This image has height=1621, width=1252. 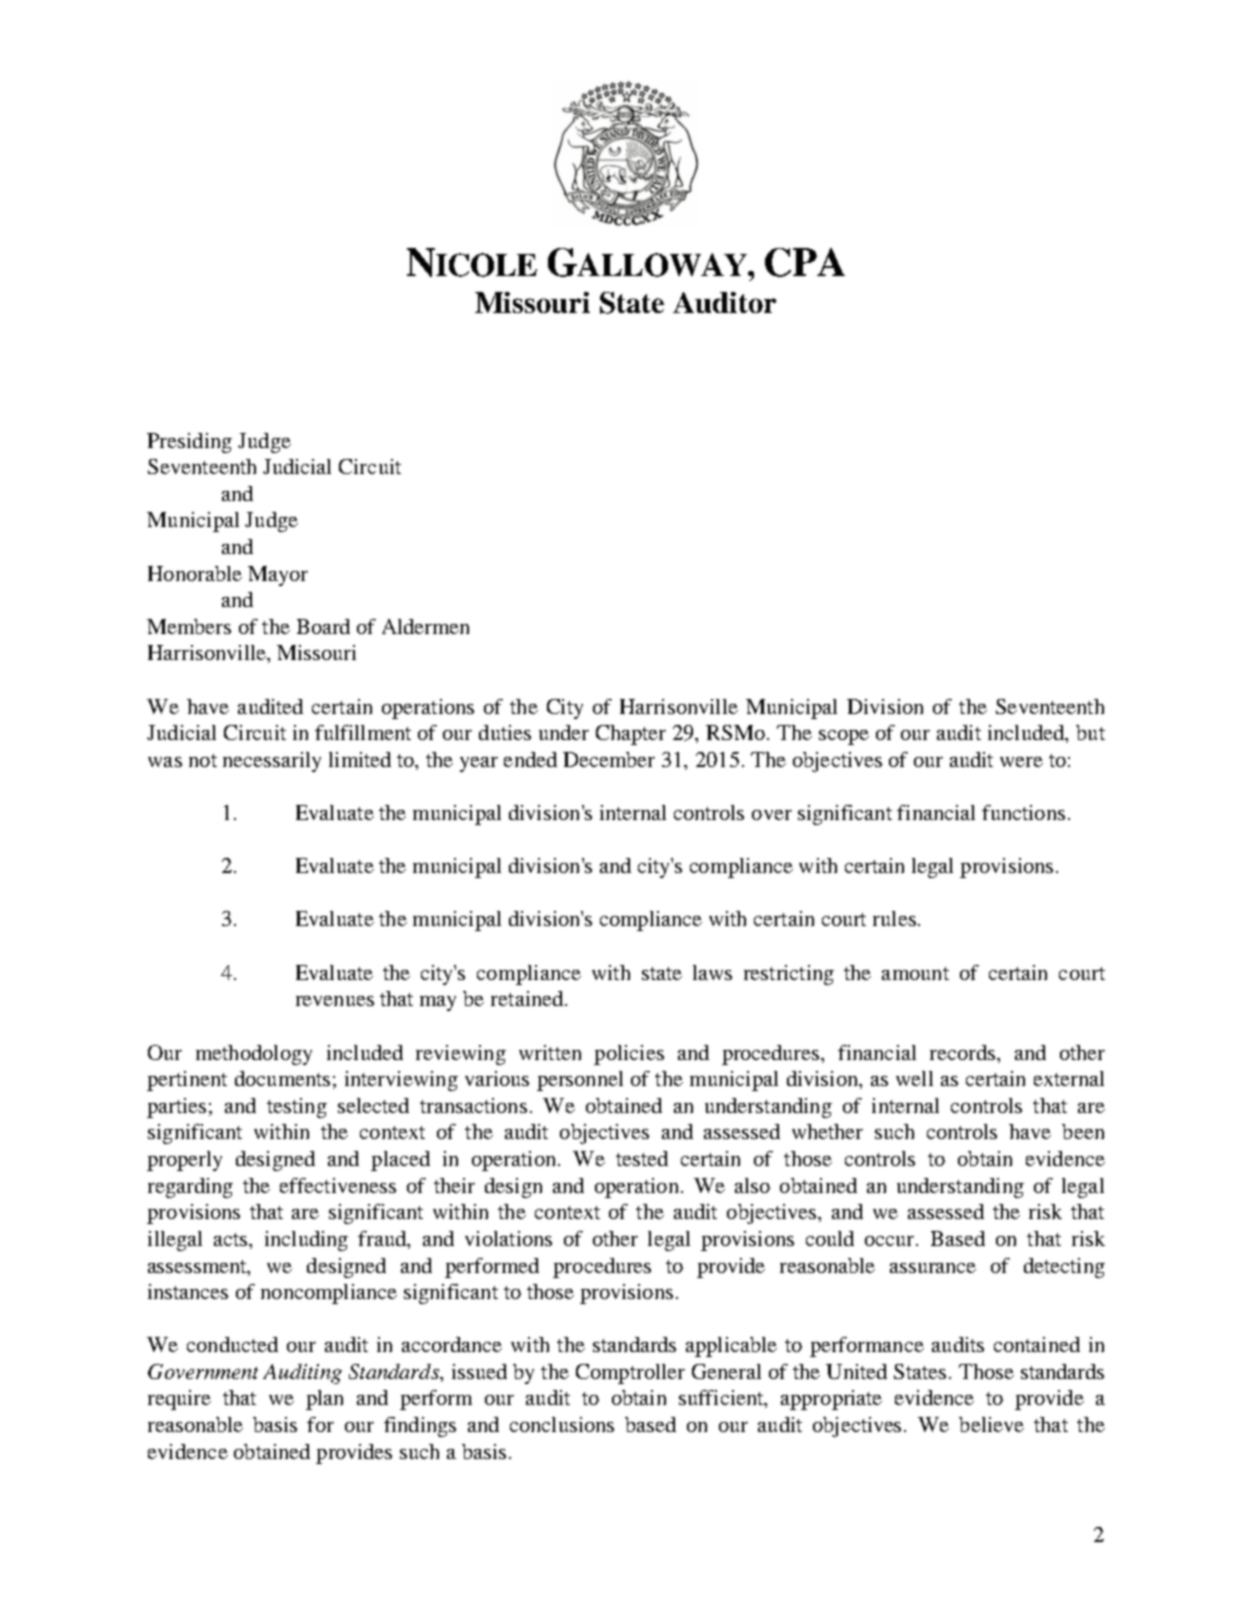 What do you see at coordinates (1021, 762) in the image?
I see `were` at bounding box center [1021, 762].
